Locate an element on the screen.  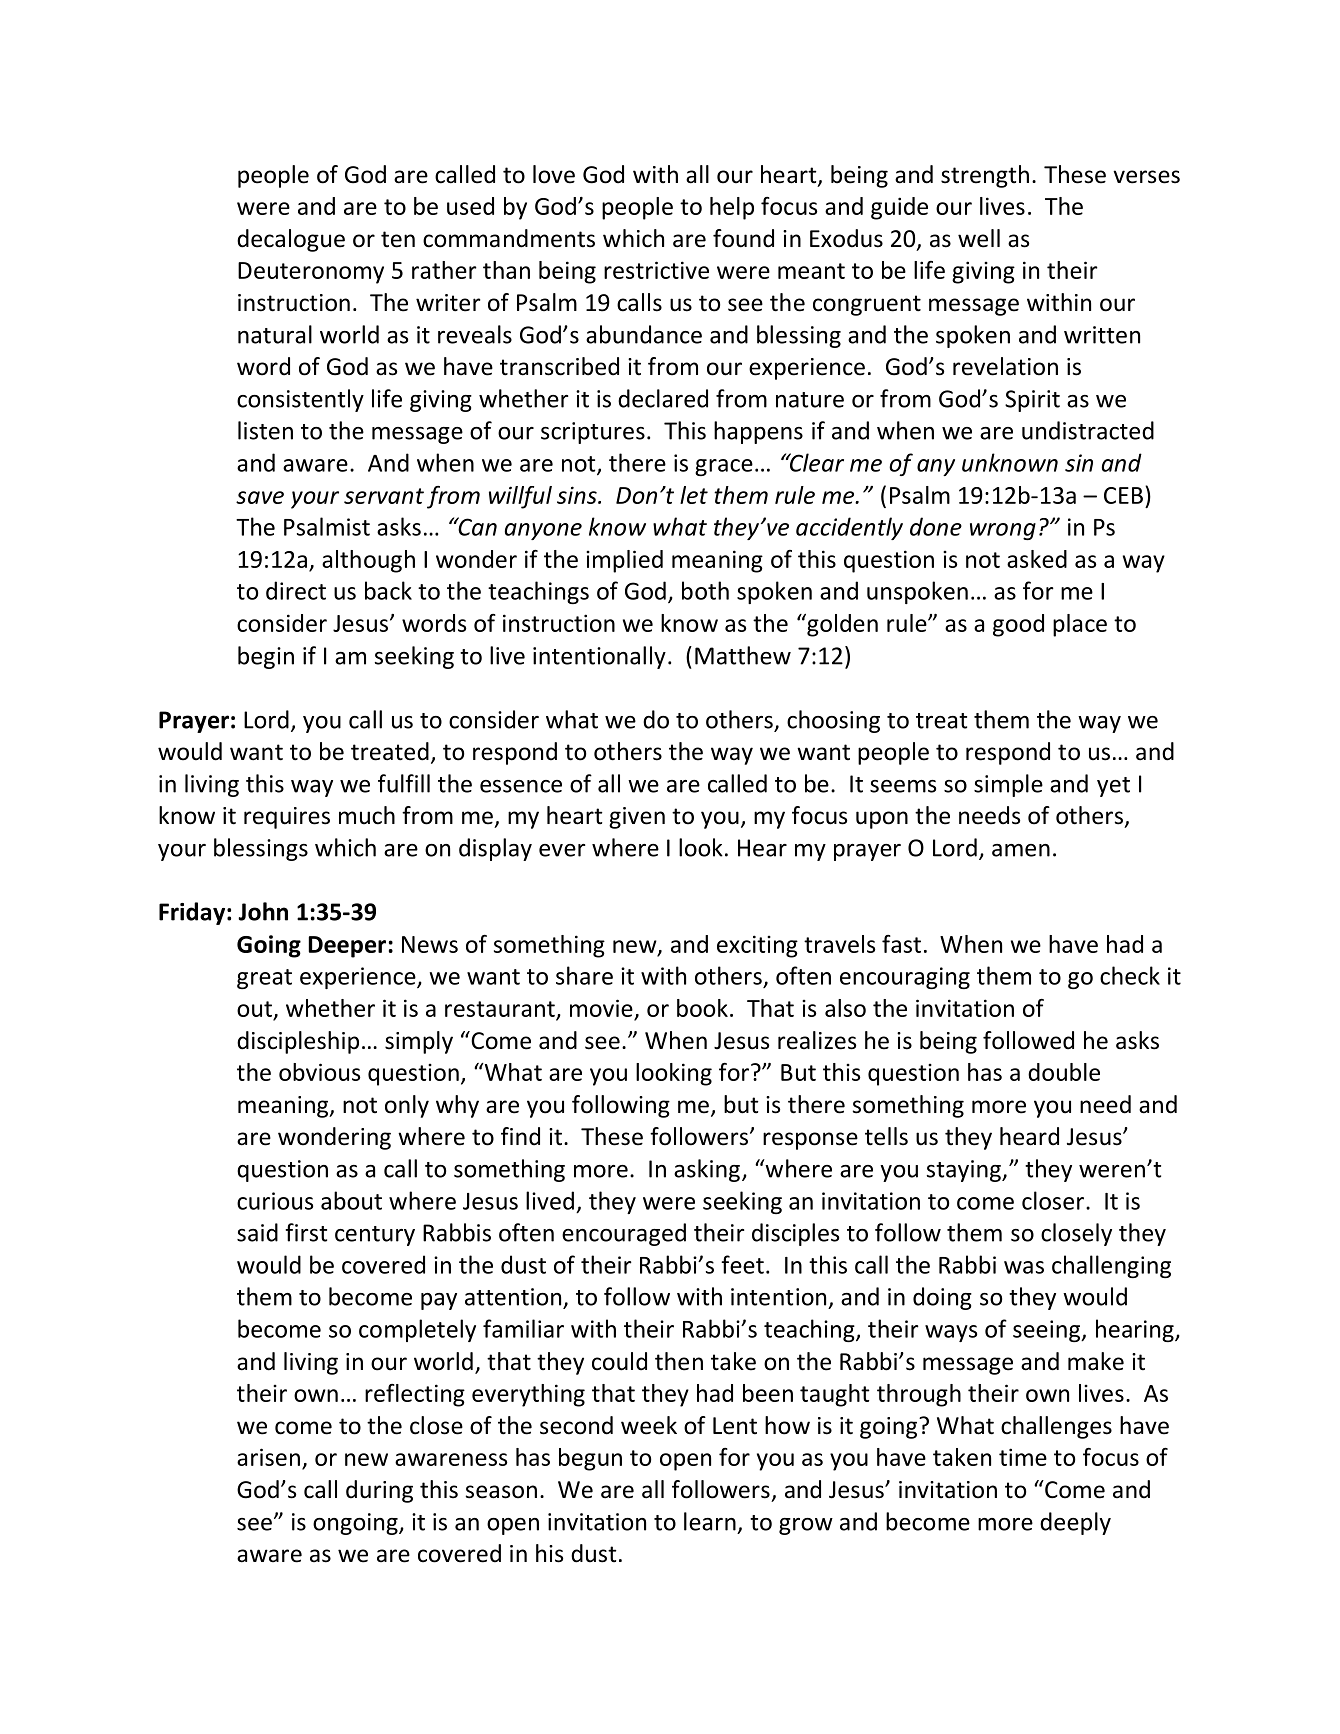
decalogue is located at coordinates (291, 240).
